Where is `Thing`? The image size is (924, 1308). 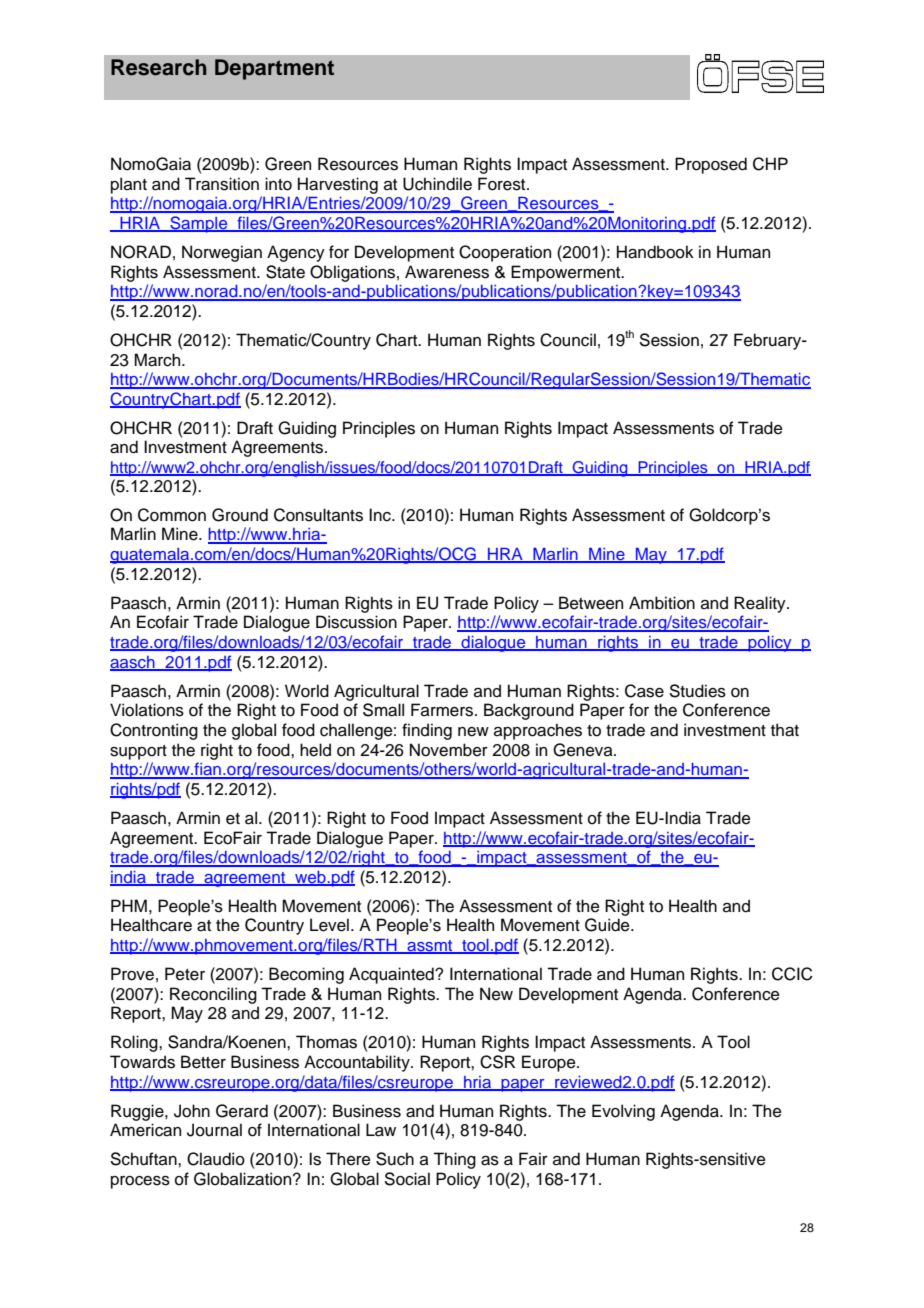
Thing is located at coordinates (454, 1160).
